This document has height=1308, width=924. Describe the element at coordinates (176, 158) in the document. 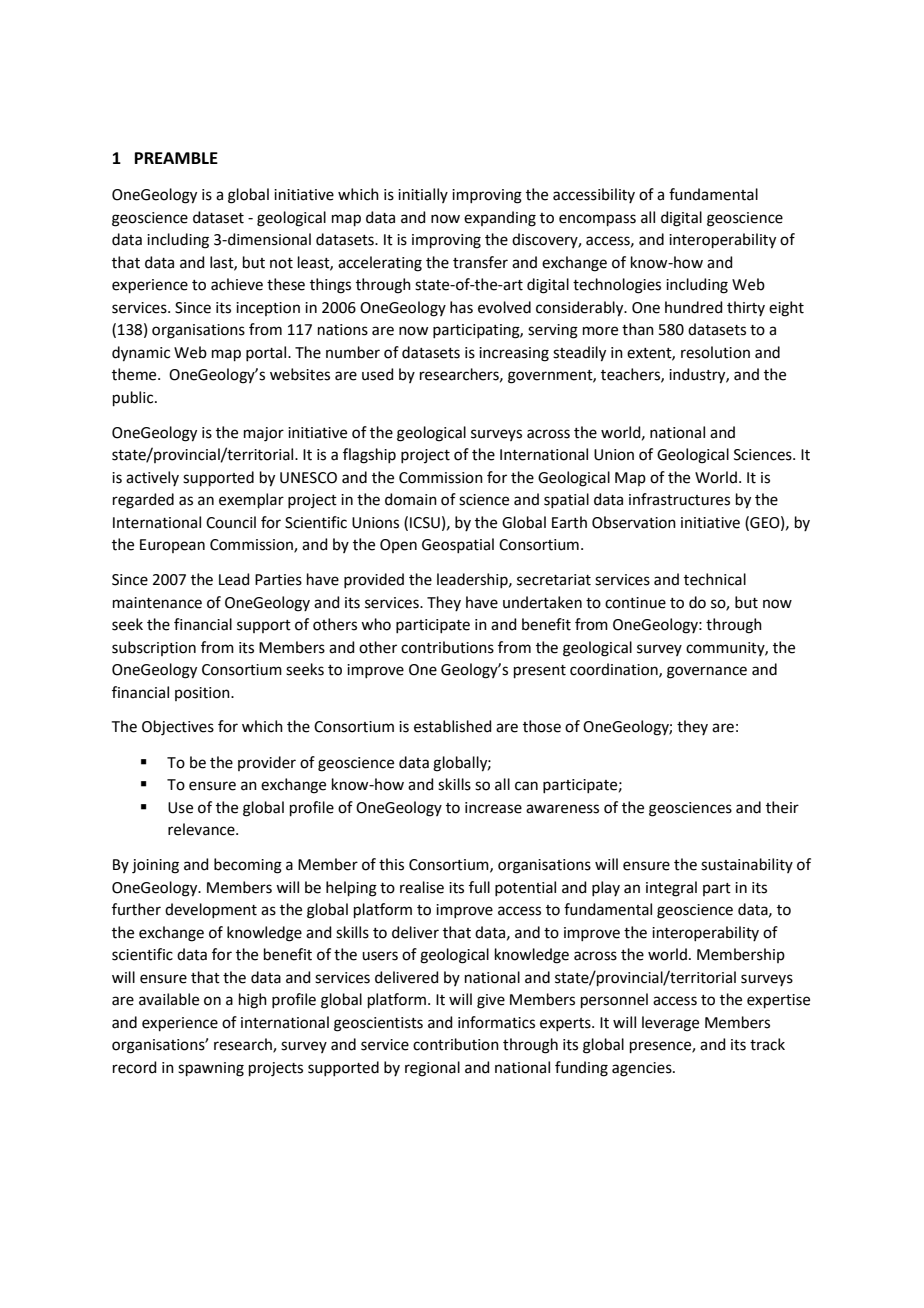

I see `PREAMBLE` at that location.
